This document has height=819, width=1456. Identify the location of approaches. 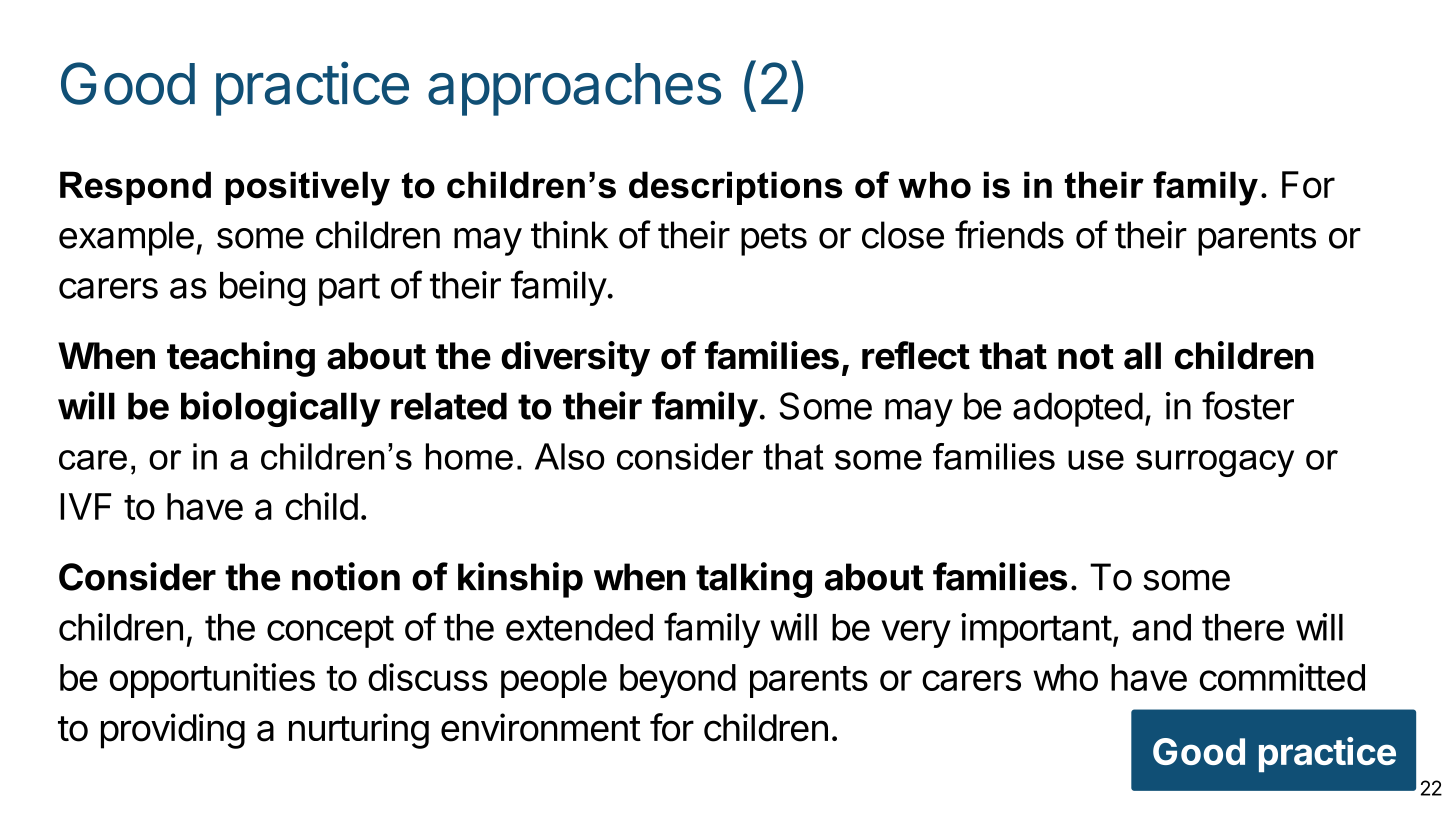
(574, 89).
